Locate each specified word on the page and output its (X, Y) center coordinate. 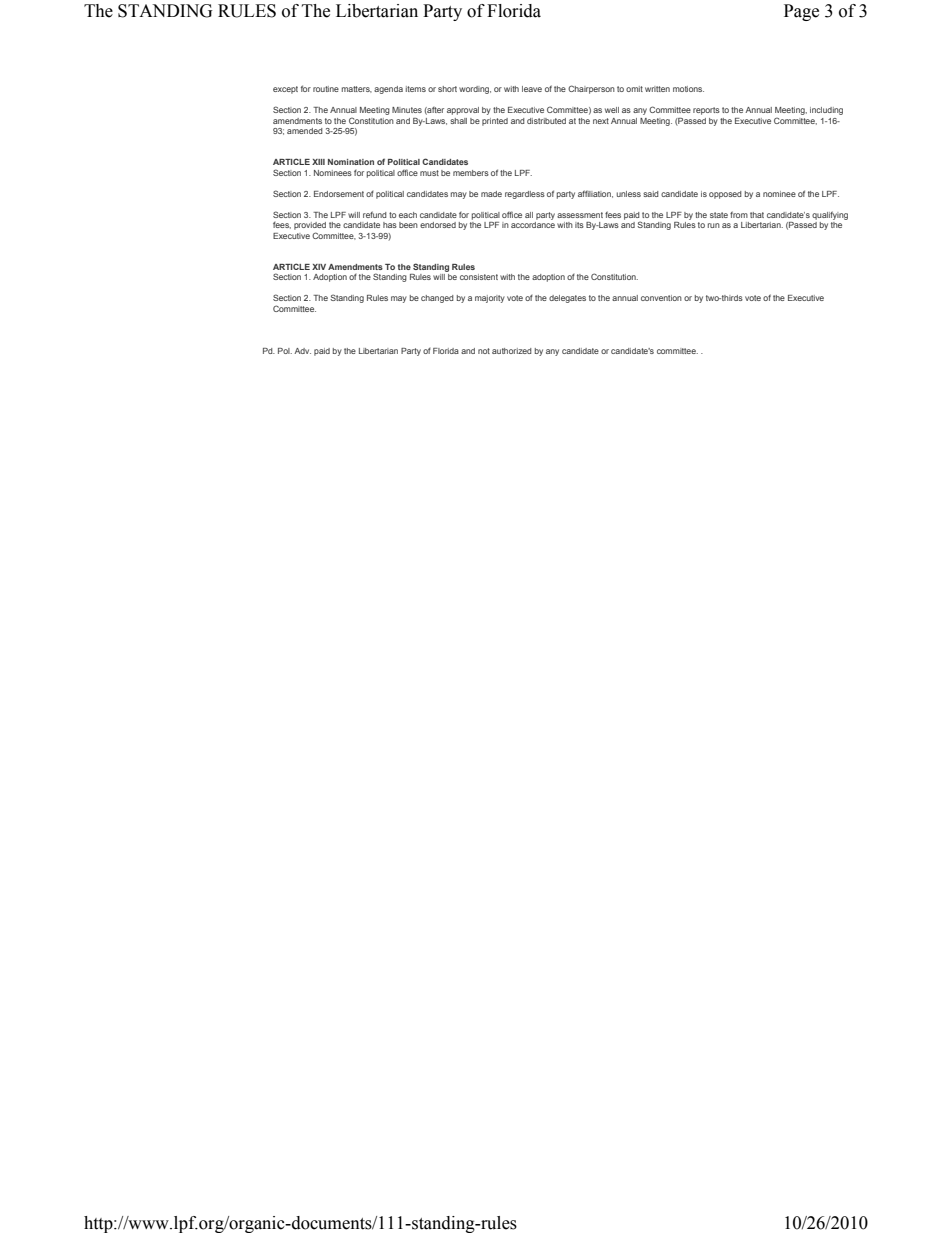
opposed (725, 195)
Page (801, 12)
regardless (525, 195)
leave (532, 89)
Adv (302, 351)
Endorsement (339, 194)
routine (326, 89)
